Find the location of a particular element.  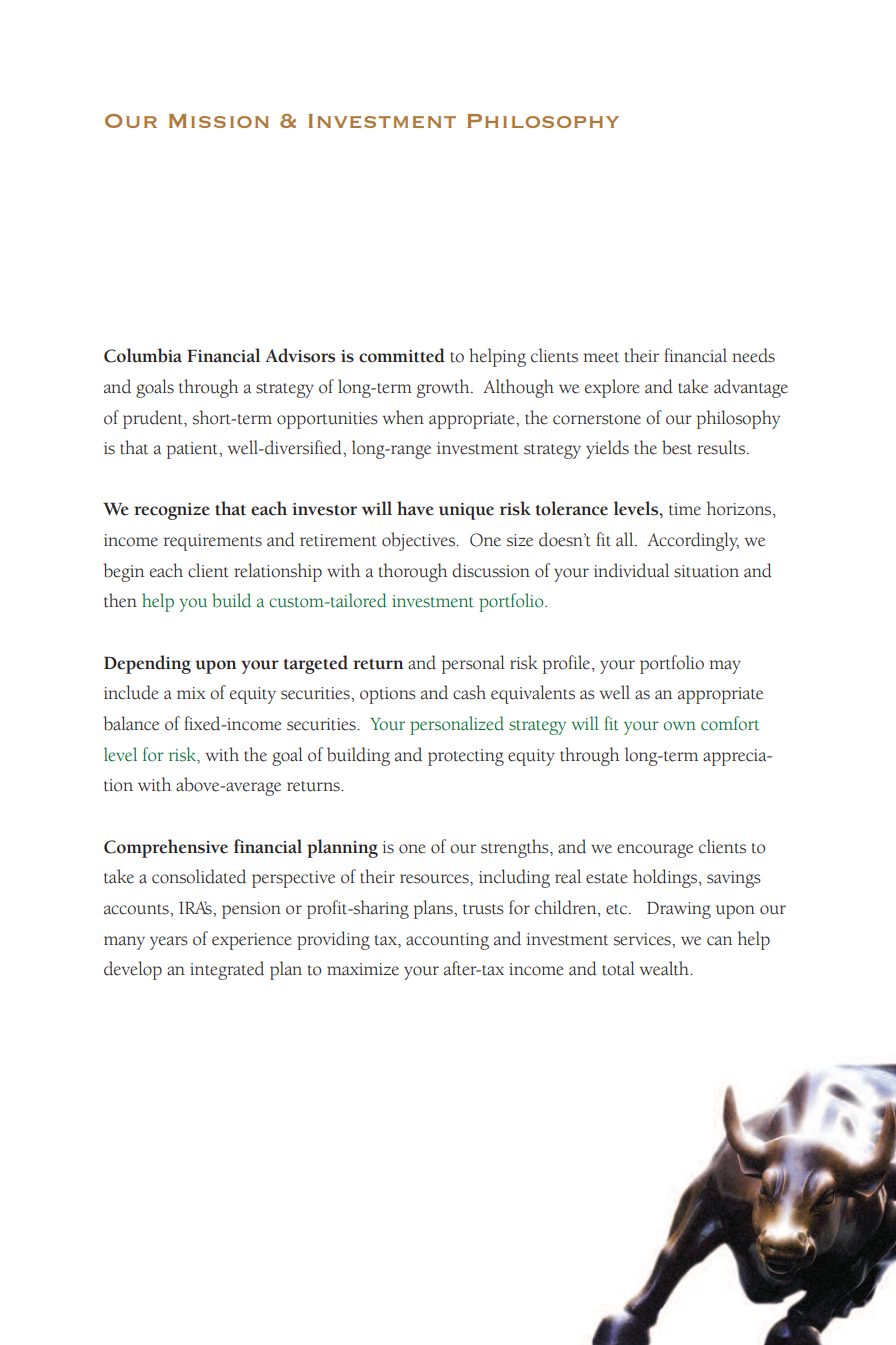

committed is located at coordinates (402, 355).
